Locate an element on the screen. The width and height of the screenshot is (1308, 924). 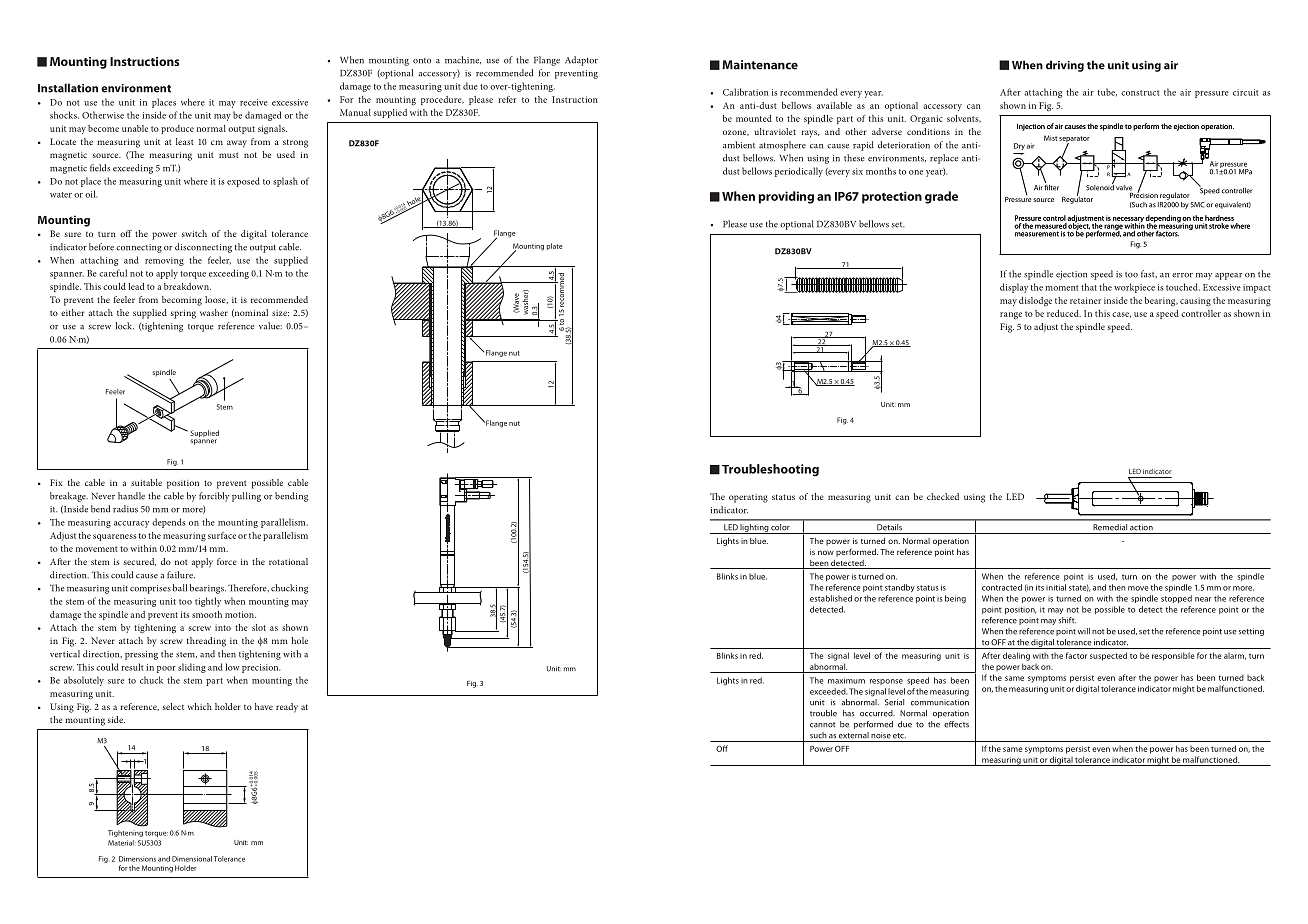
operating is located at coordinates (748, 498).
